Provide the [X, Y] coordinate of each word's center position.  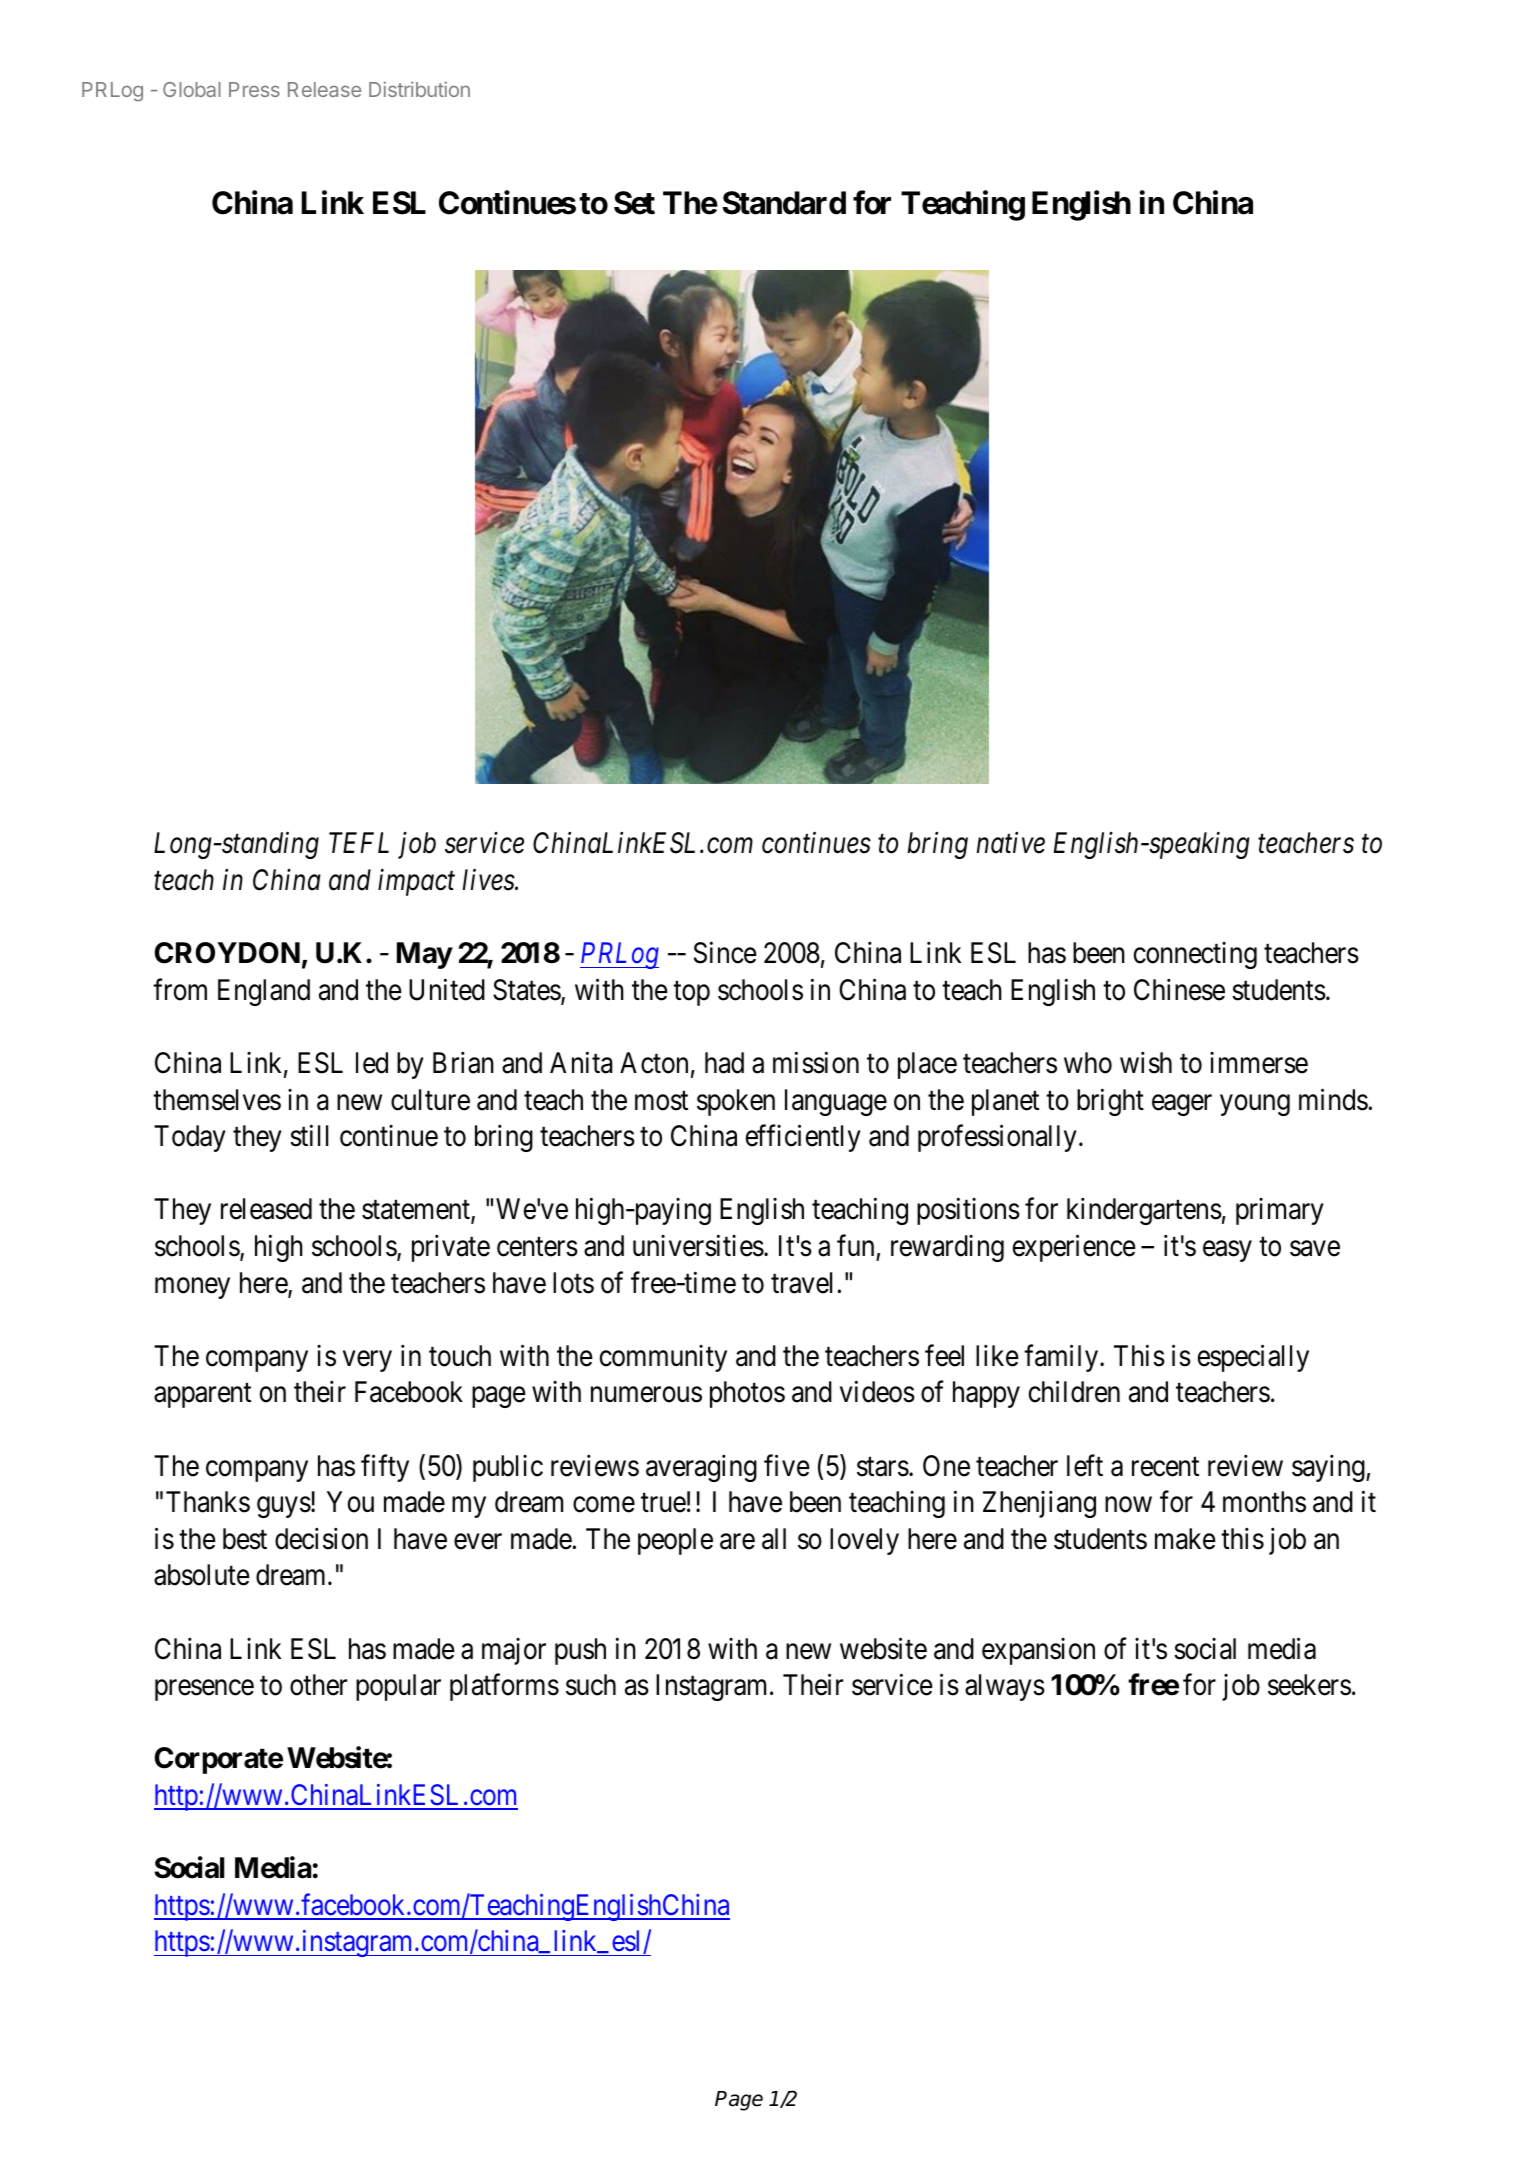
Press [254, 89]
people [675, 1541]
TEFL [359, 843]
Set [634, 203]
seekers [1309, 1685]
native [1011, 843]
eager [1182, 1105]
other [318, 1685]
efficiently [803, 1138]
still [309, 1136]
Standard [784, 203]
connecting [1195, 955]
